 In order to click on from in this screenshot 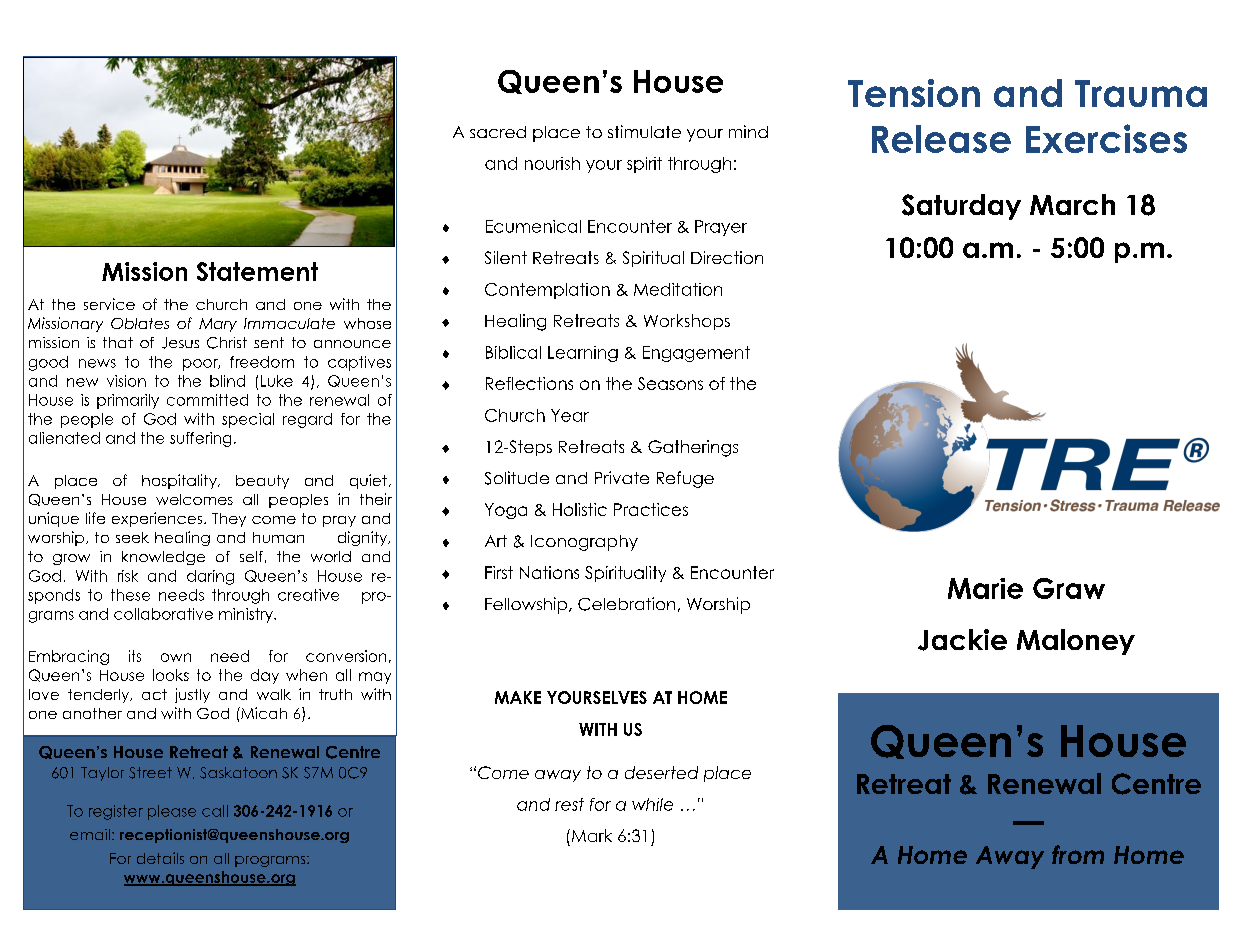, I will do `click(1078, 854)`.
